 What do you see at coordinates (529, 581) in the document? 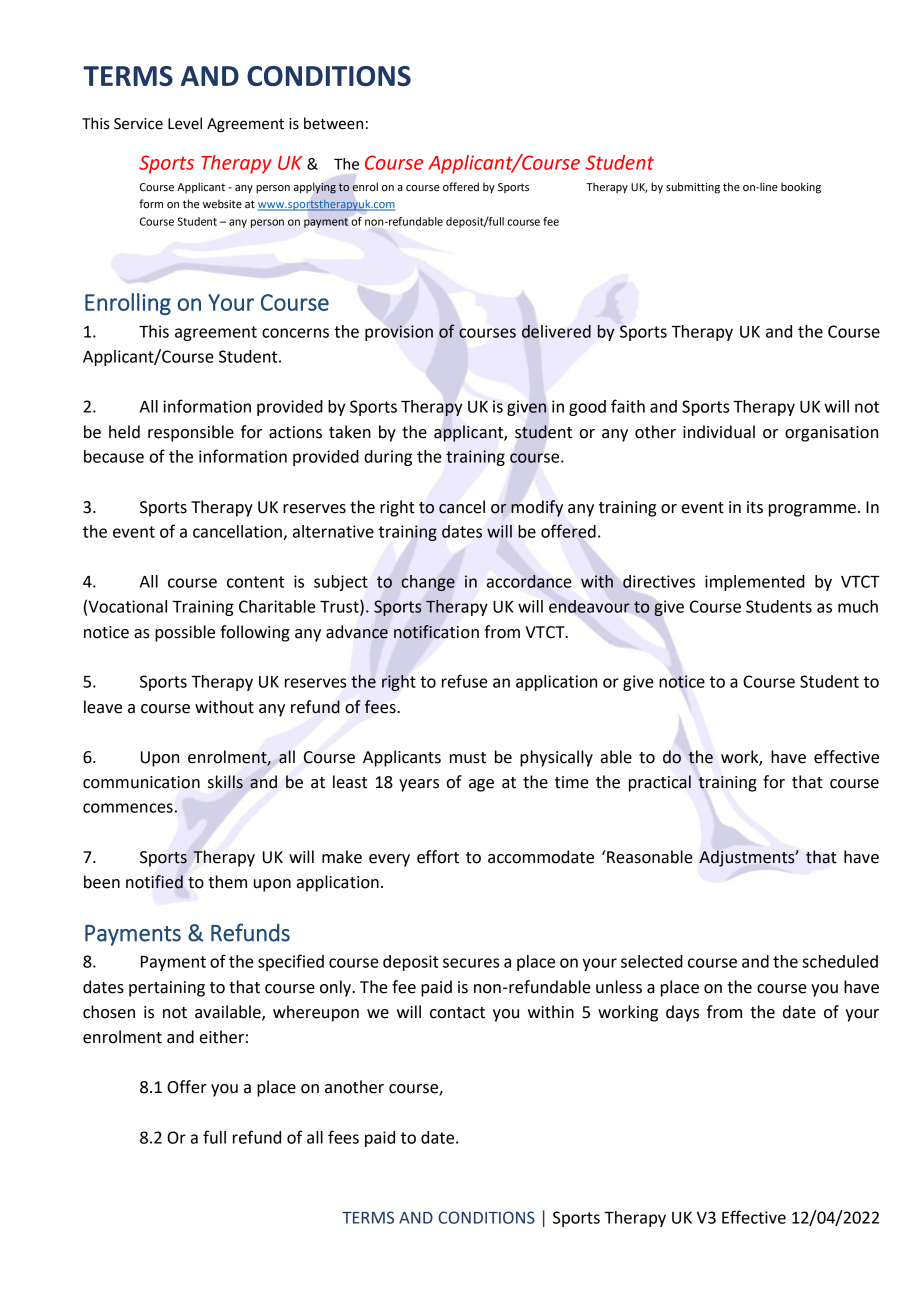
I see `accordance` at bounding box center [529, 581].
